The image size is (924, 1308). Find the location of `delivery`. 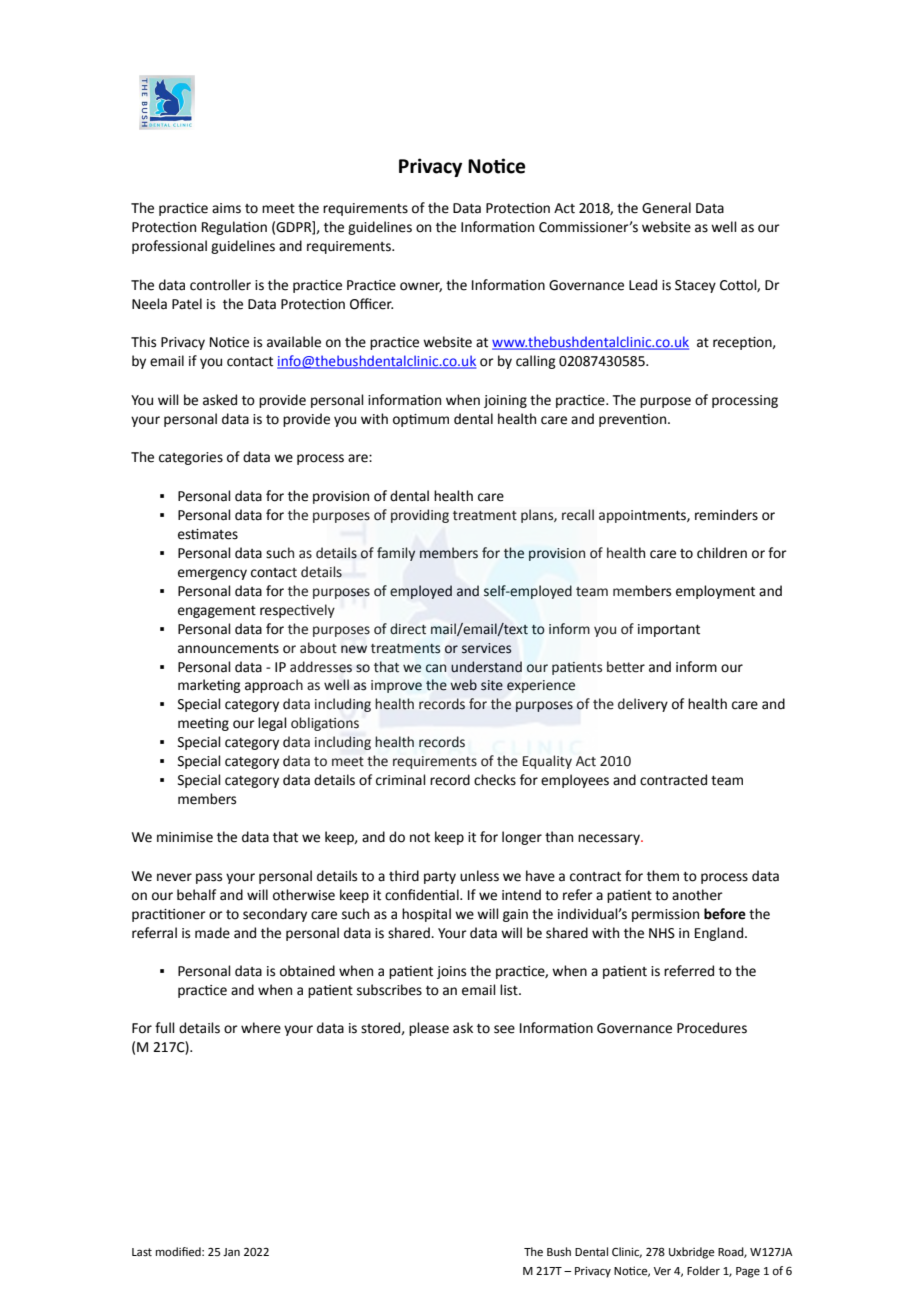

delivery is located at coordinates (643, 705).
